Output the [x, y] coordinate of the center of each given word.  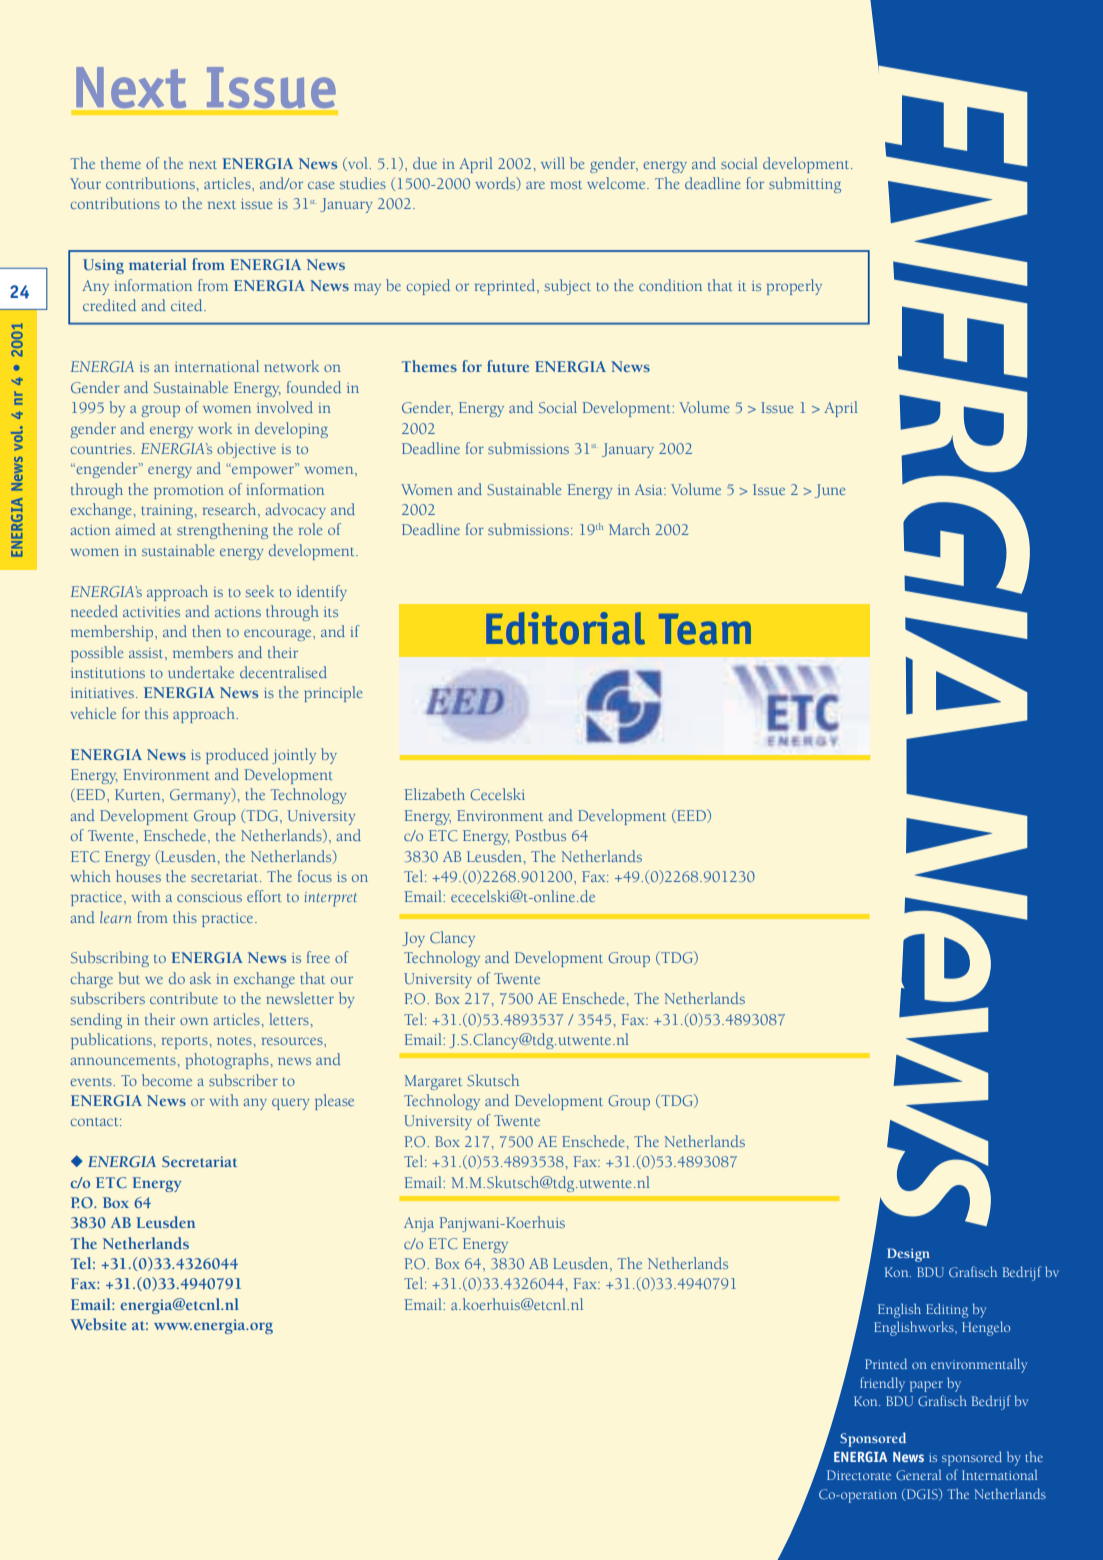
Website [98, 1324]
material [158, 264]
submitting [805, 185]
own [194, 1021]
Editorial [565, 628]
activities [151, 612]
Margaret [433, 1082]
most [566, 185]
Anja [419, 1224]
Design [908, 1255]
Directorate [859, 1475]
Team [705, 629]
